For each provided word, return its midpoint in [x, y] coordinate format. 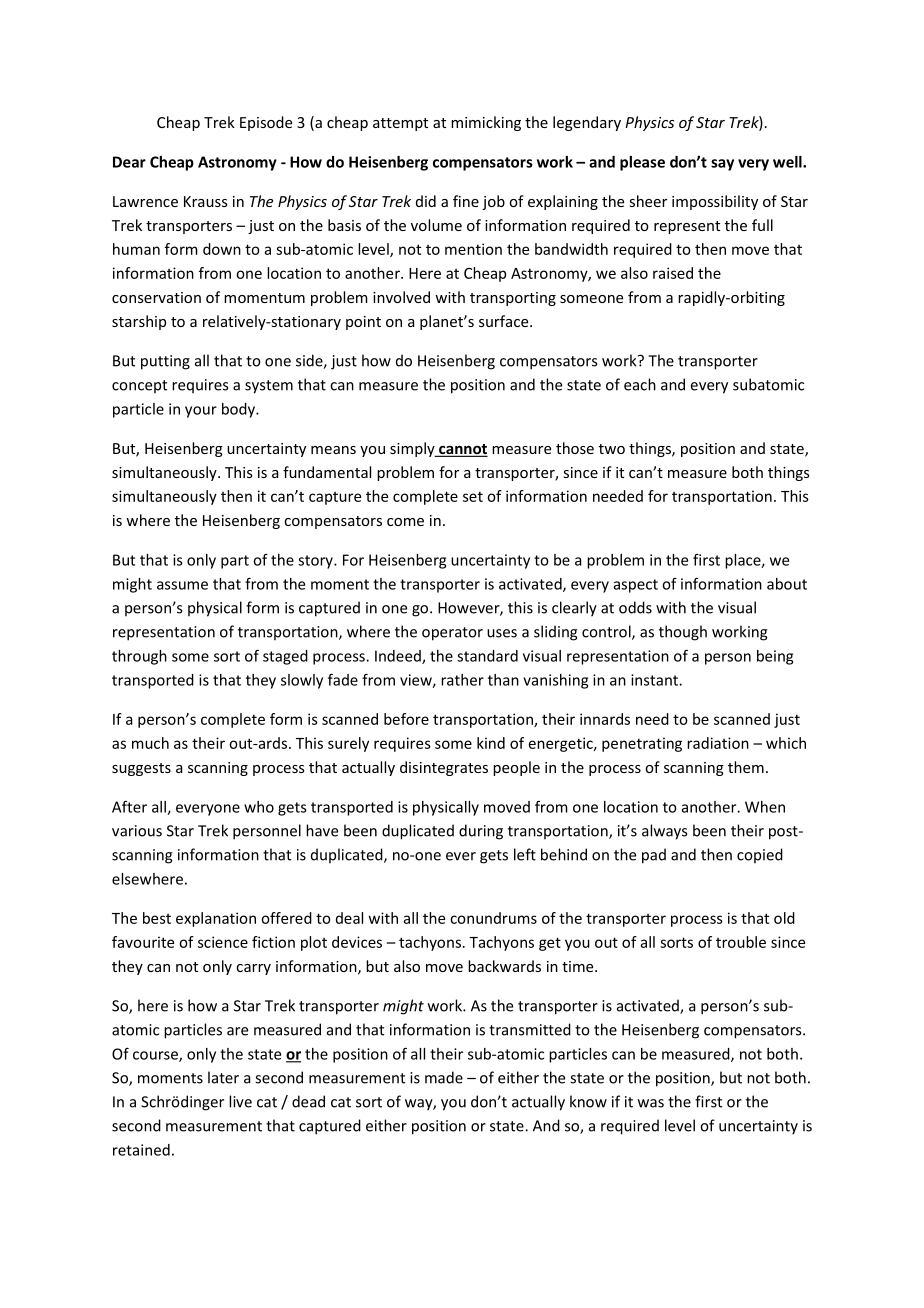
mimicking [486, 123]
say [722, 165]
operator [452, 634]
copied [760, 855]
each [640, 384]
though [683, 633]
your [201, 412]
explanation [216, 919]
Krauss [206, 201]
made [444, 1077]
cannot [462, 450]
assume [182, 585]
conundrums [493, 918]
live [240, 1101]
